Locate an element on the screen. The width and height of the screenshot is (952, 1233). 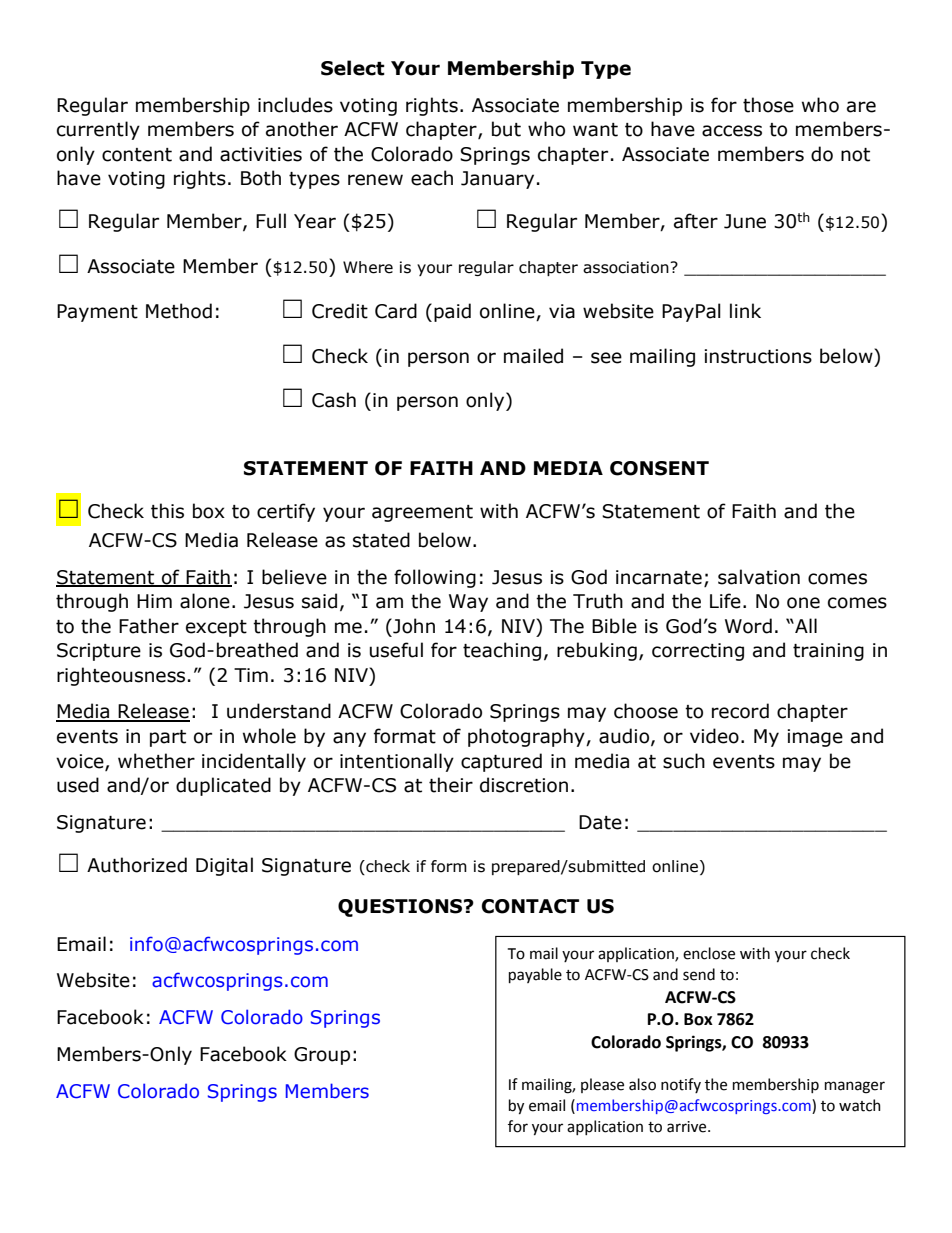
their is located at coordinates (451, 785).
